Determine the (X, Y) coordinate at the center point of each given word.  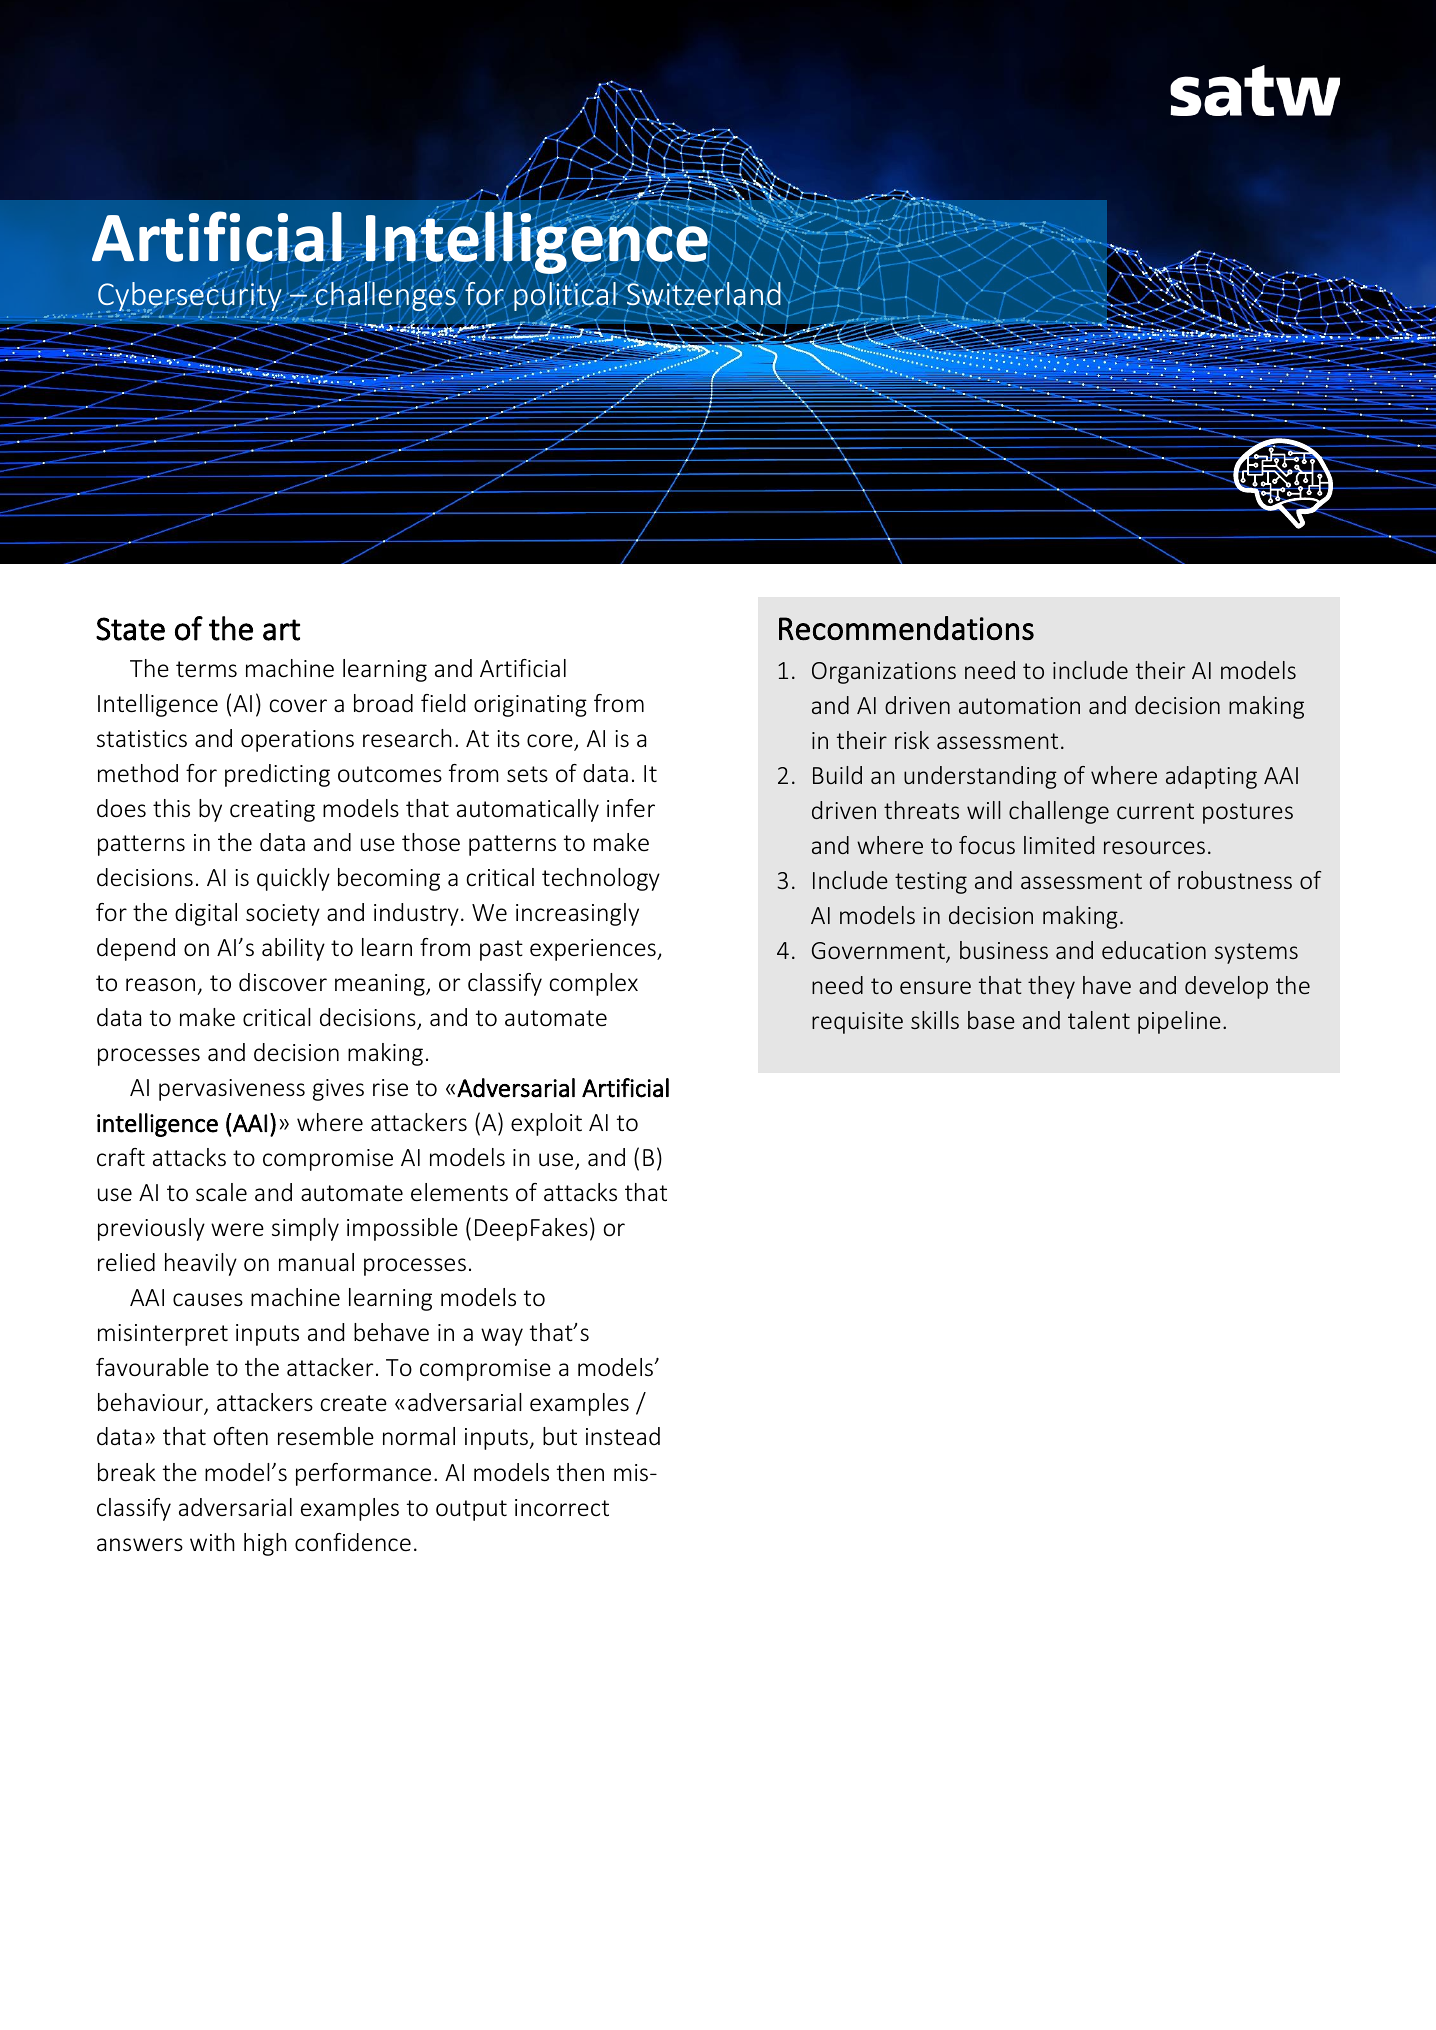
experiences (594, 950)
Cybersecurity (191, 297)
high (265, 1544)
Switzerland (704, 294)
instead (623, 1436)
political (566, 297)
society (283, 915)
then (580, 1472)
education (1154, 950)
